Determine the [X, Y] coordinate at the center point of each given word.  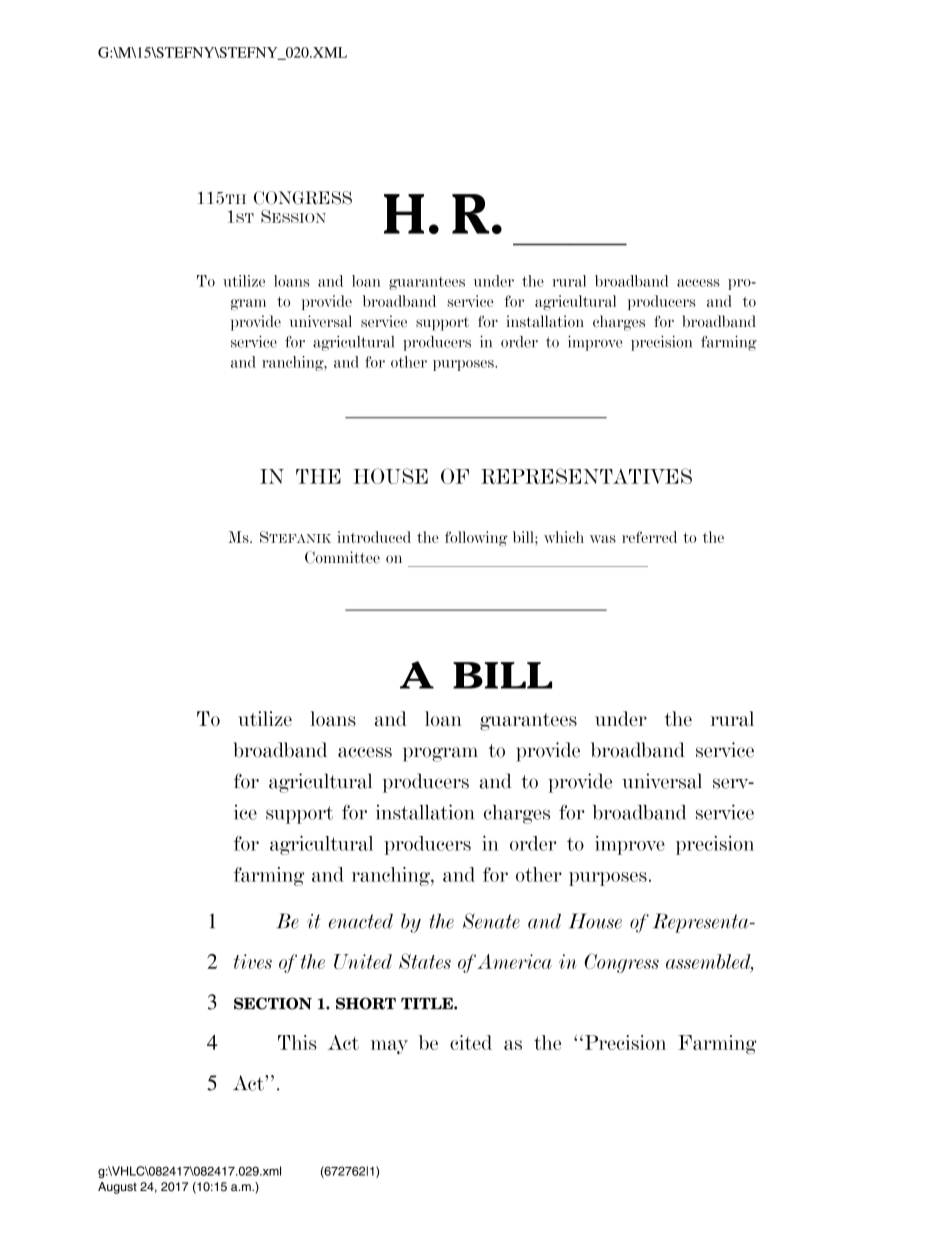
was [603, 539]
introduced [374, 537]
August [117, 1188]
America [514, 961]
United [363, 961]
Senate [491, 921]
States [425, 961]
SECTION [273, 1003]
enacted [361, 921]
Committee [342, 557]
